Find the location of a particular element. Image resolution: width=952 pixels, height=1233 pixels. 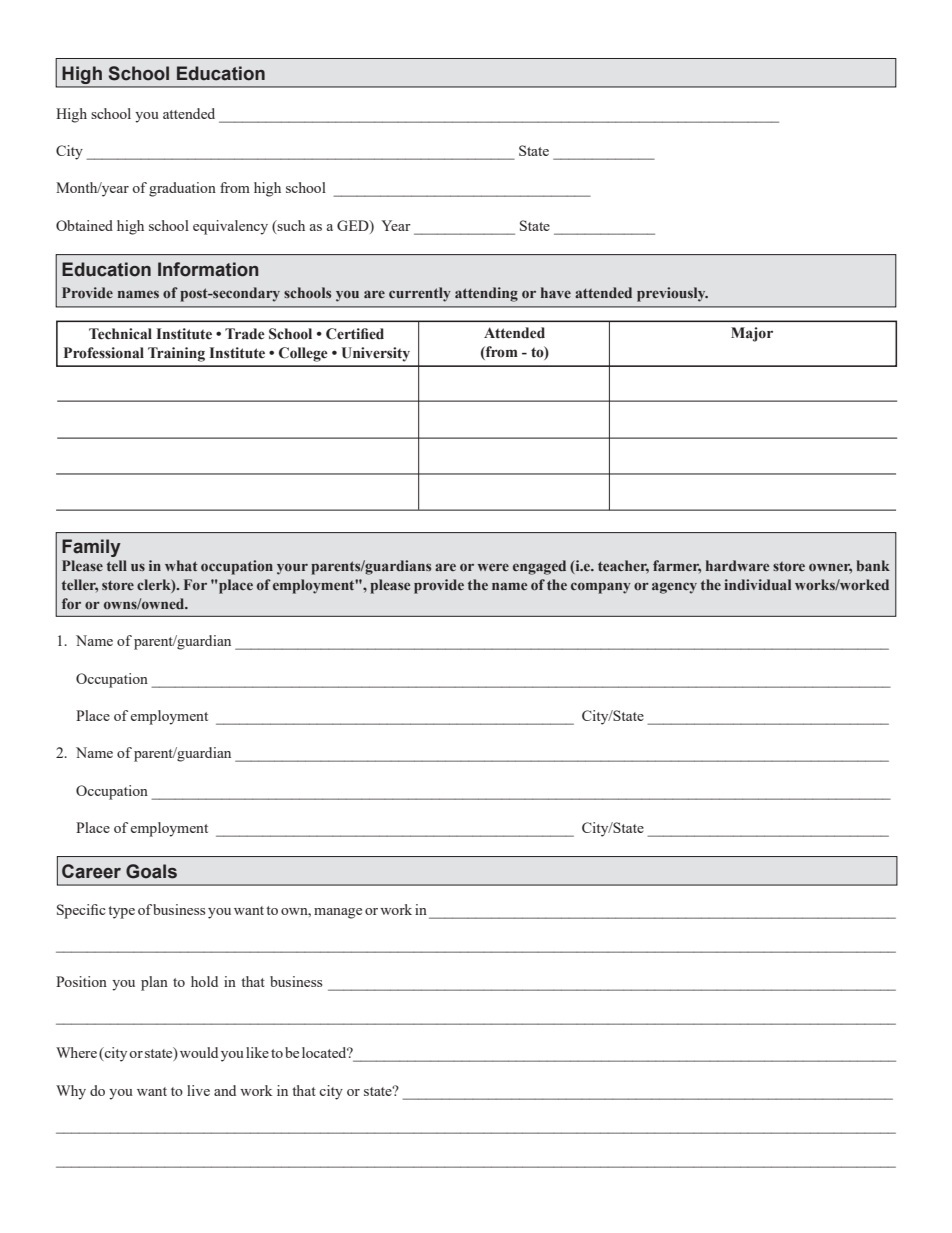

what is located at coordinates (181, 565).
